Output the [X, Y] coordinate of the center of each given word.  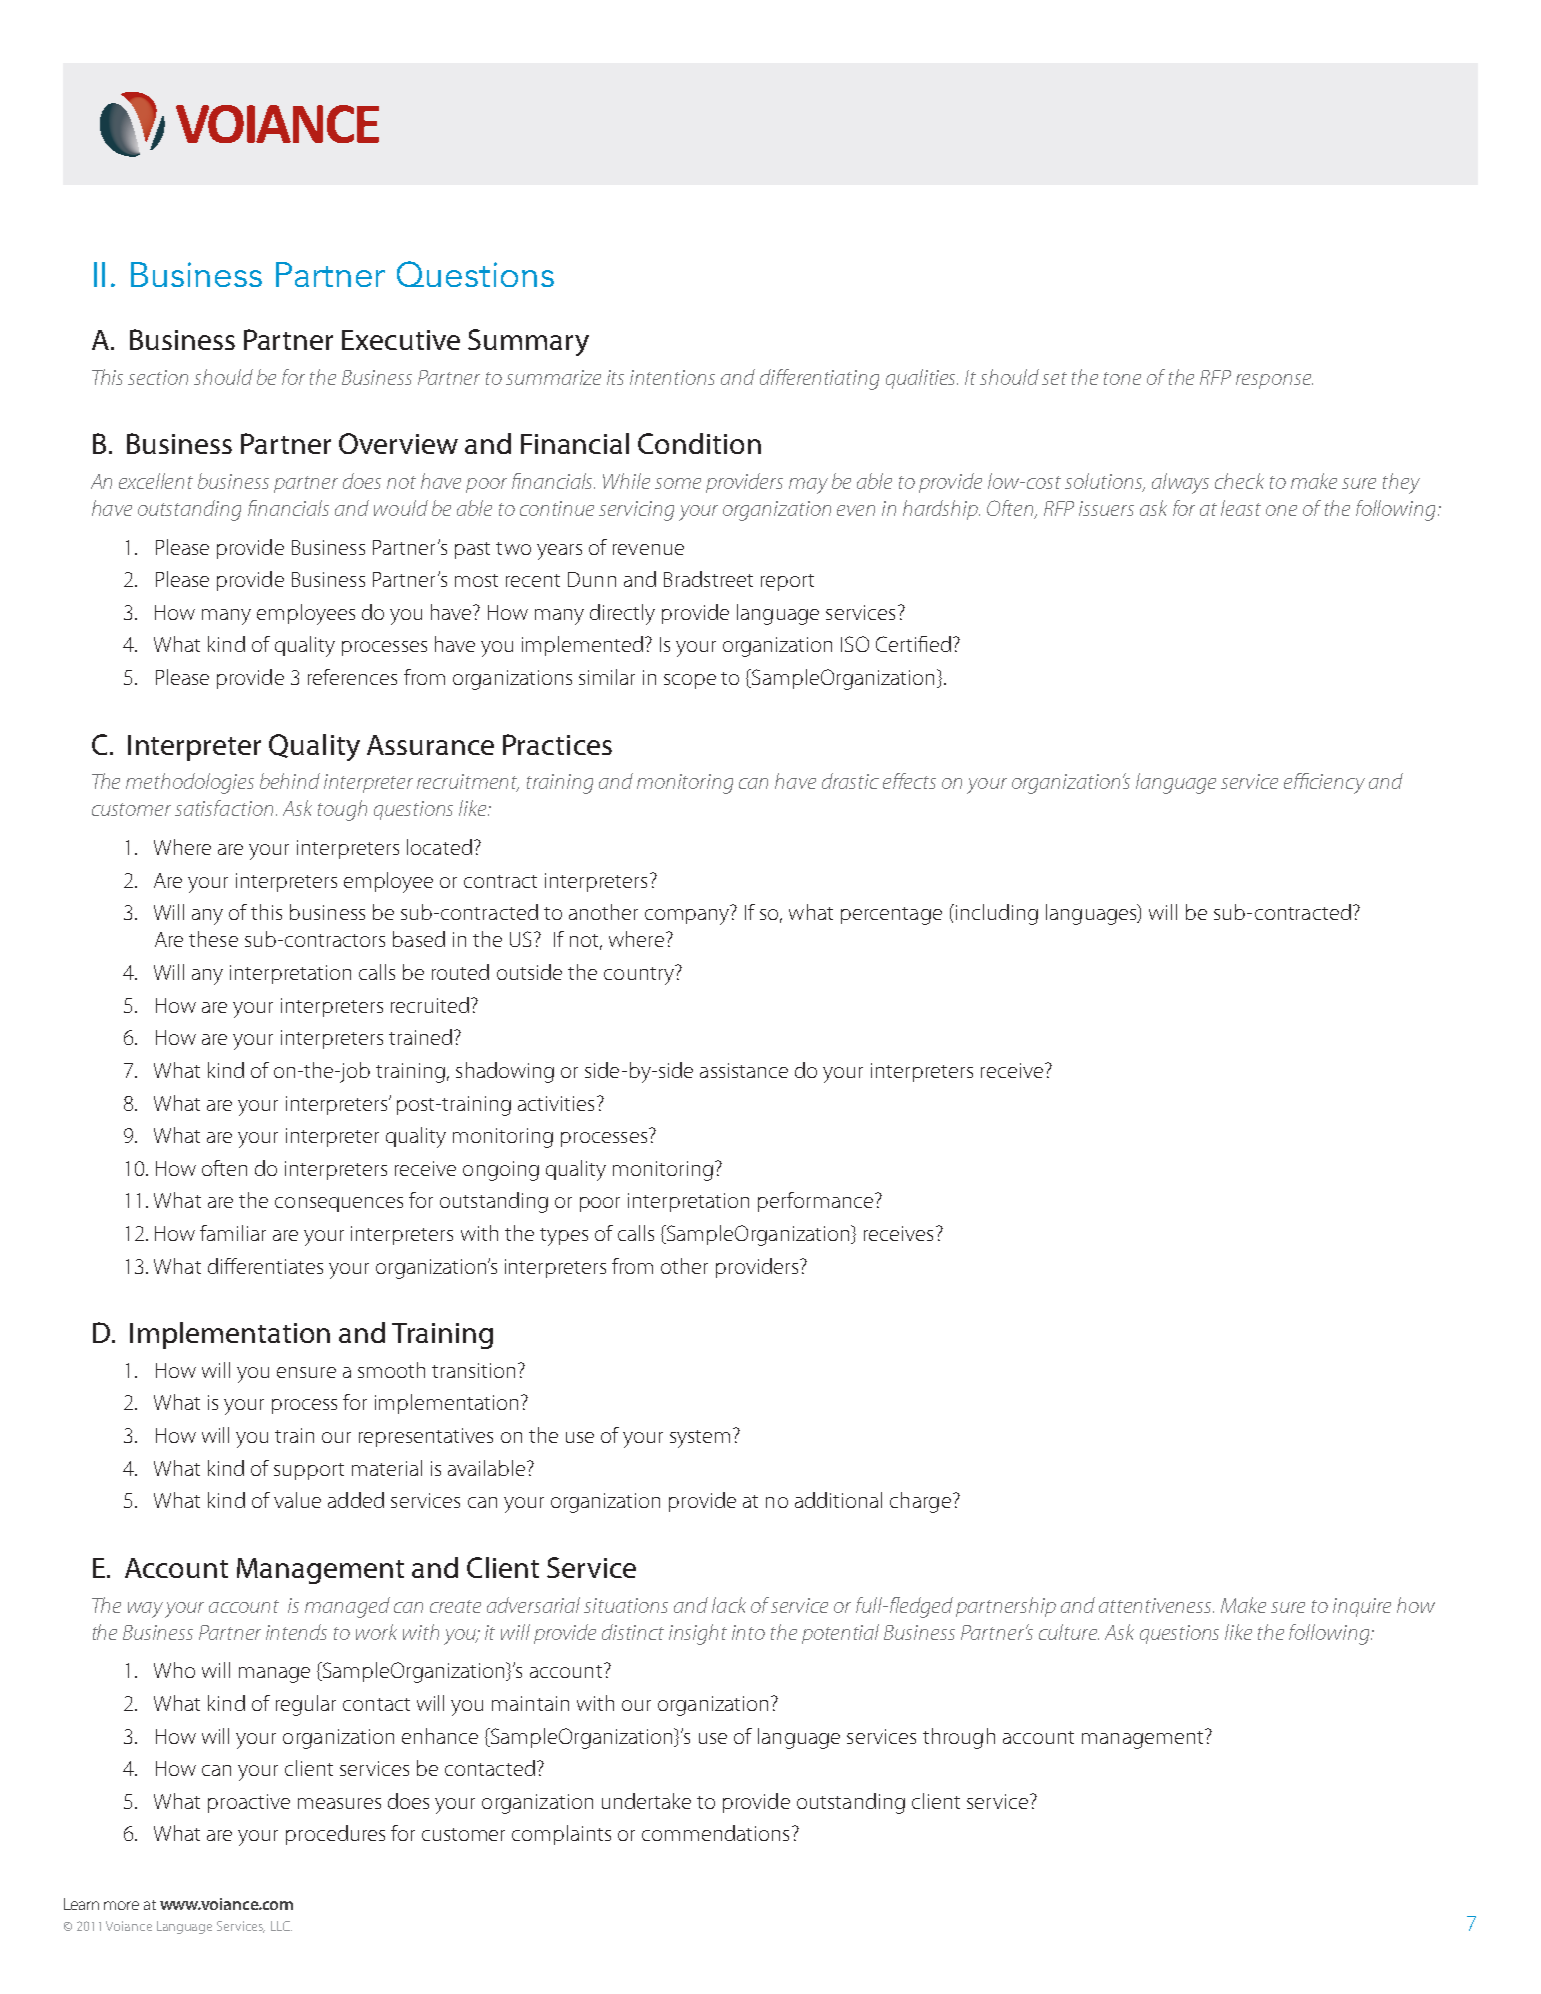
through [959, 1738]
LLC [281, 1926]
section [158, 377]
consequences [339, 1204]
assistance [744, 1070]
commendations [715, 1833]
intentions [672, 377]
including [995, 914]
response [1274, 381]
